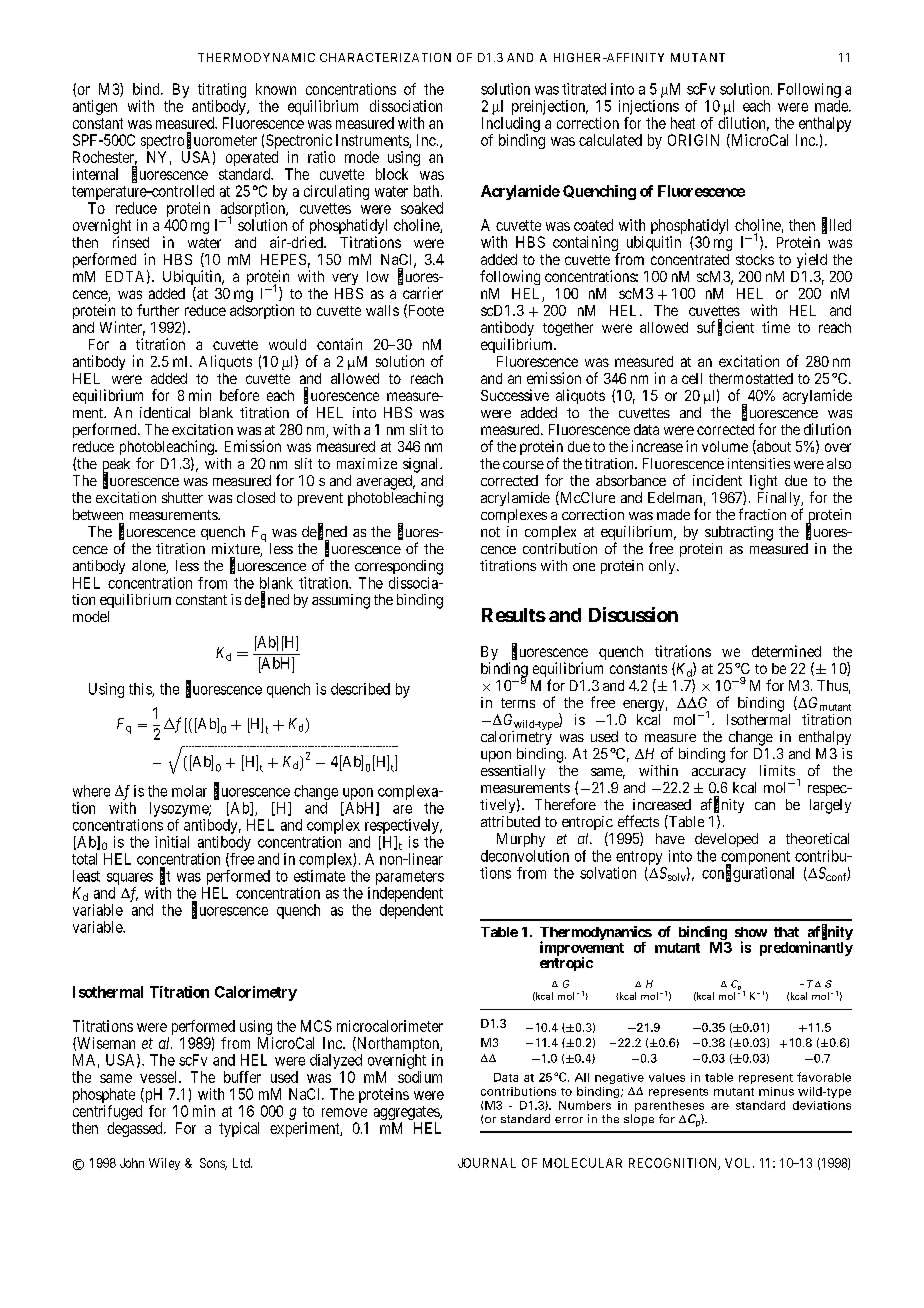 This screenshot has width=924, height=1308. I want to click on degassed, so click(136, 1129).
